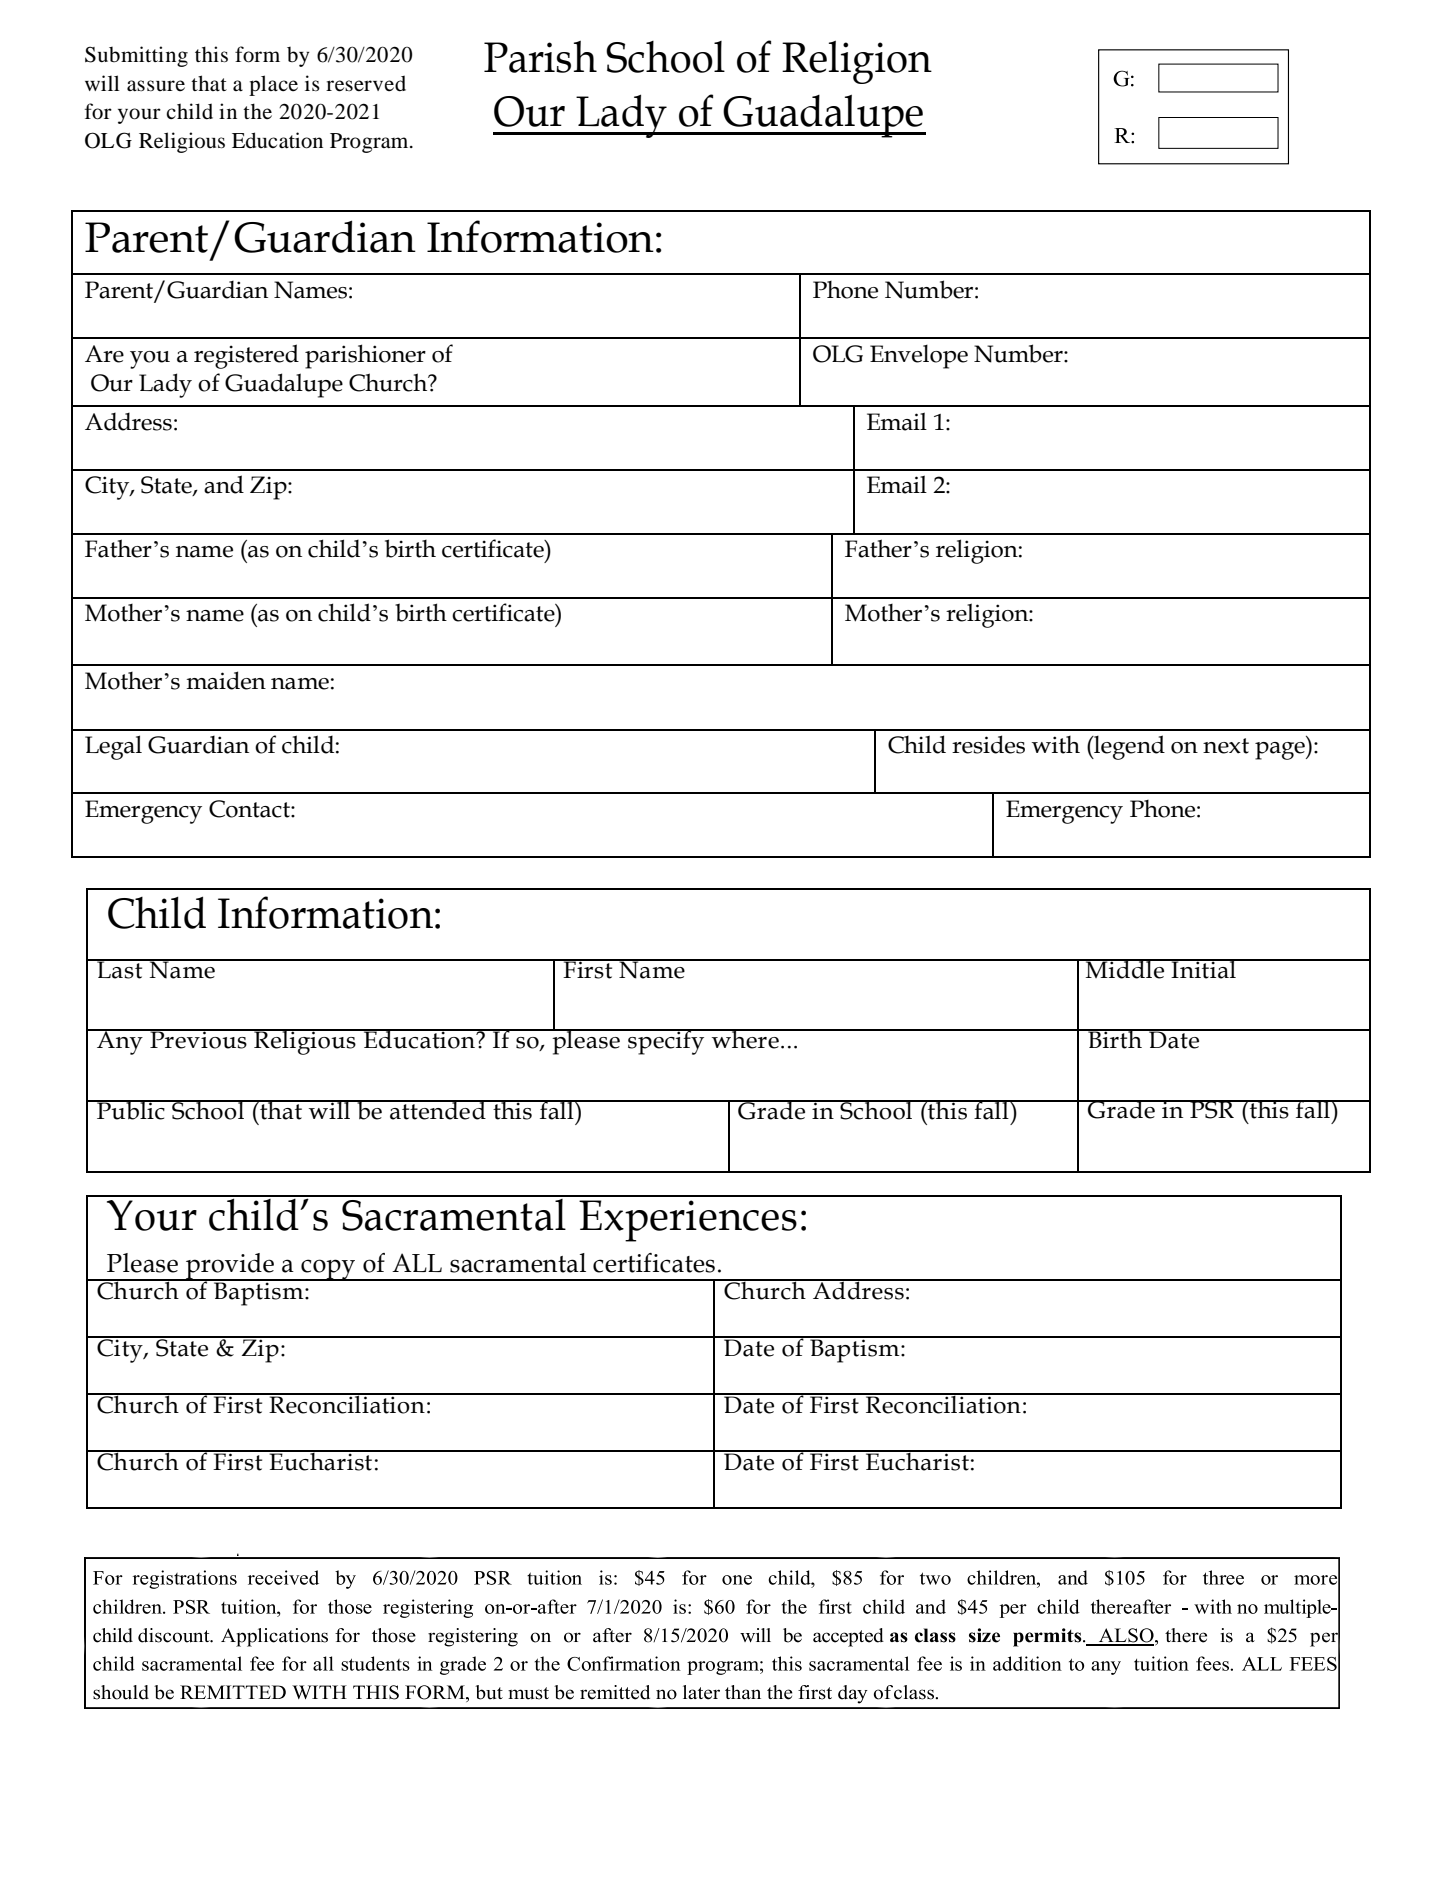 This page has width=1453, height=1880. I want to click on provide, so click(230, 1267).
